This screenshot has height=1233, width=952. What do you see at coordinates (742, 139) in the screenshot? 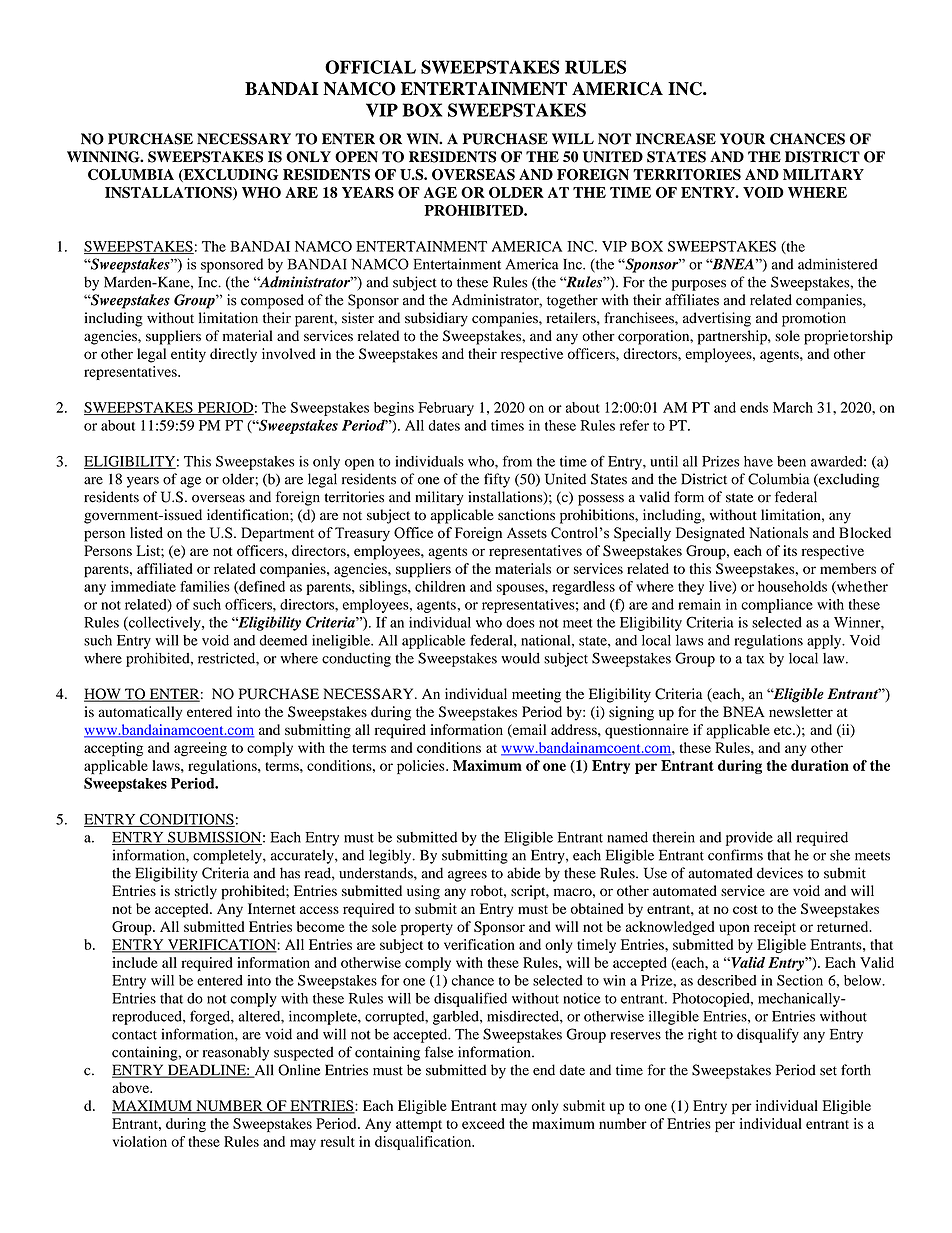
I see `YOUR` at bounding box center [742, 139].
